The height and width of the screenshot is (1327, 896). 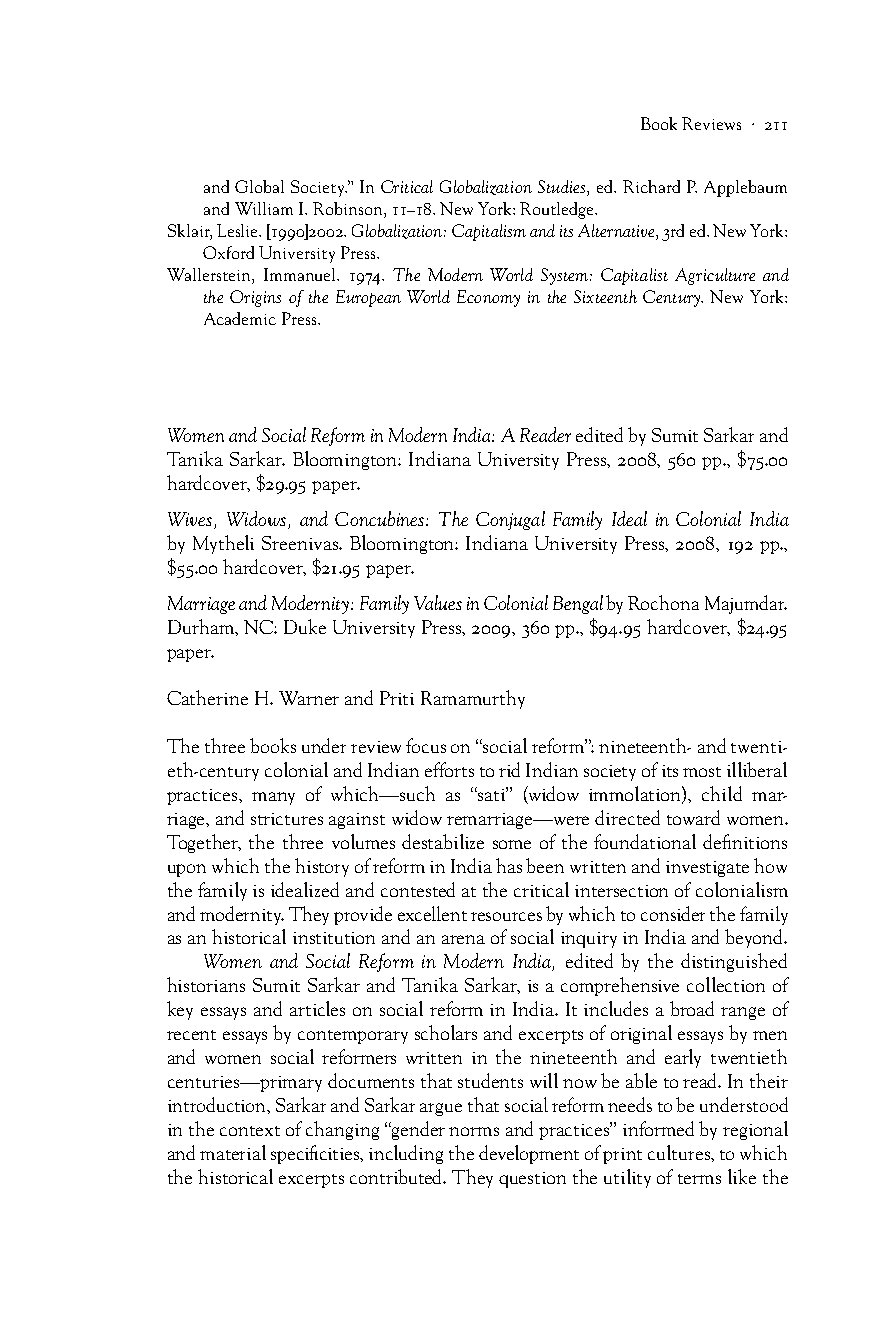 I want to click on material, so click(x=233, y=1152).
